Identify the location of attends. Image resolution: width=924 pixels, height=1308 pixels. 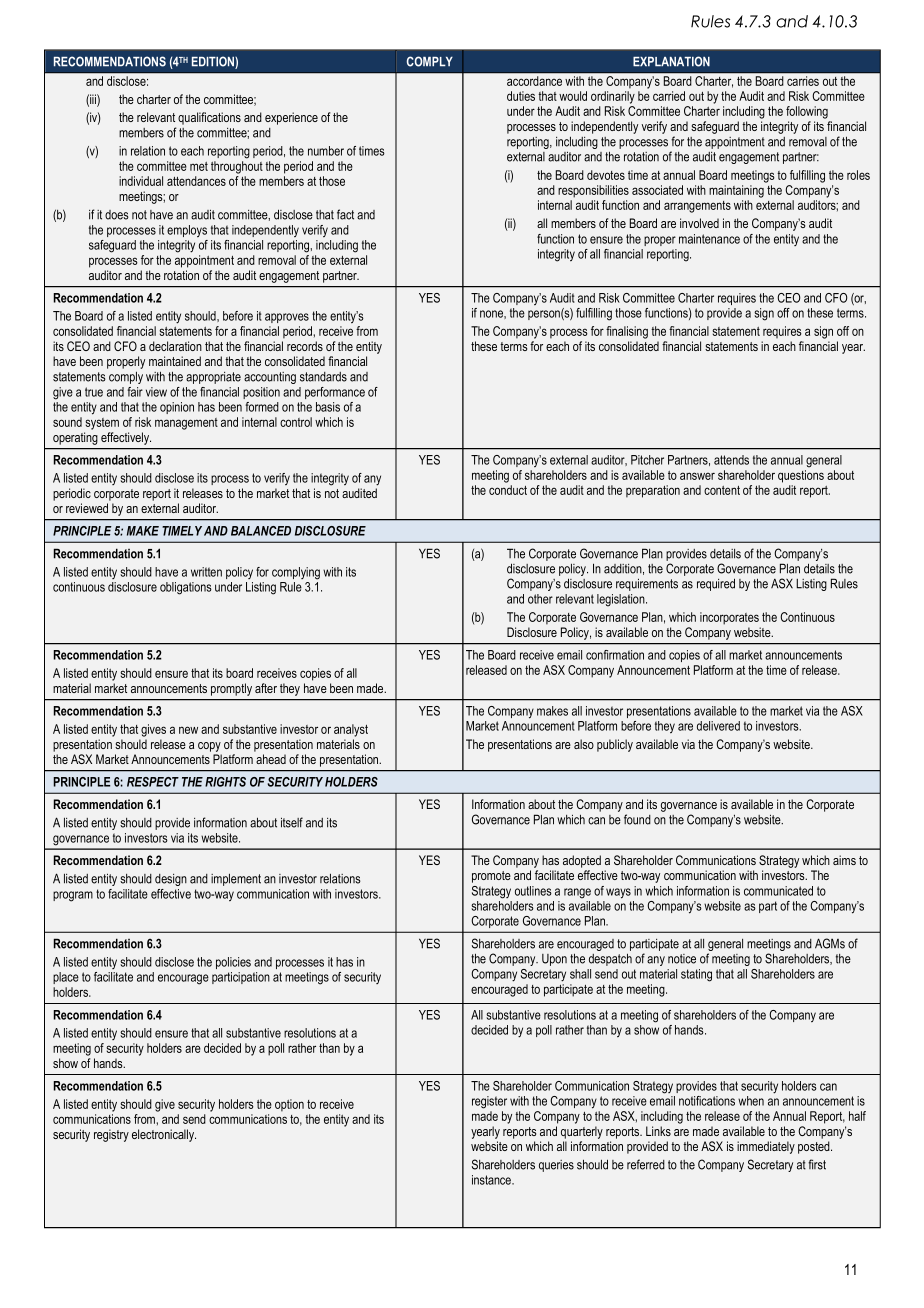
(731, 460).
